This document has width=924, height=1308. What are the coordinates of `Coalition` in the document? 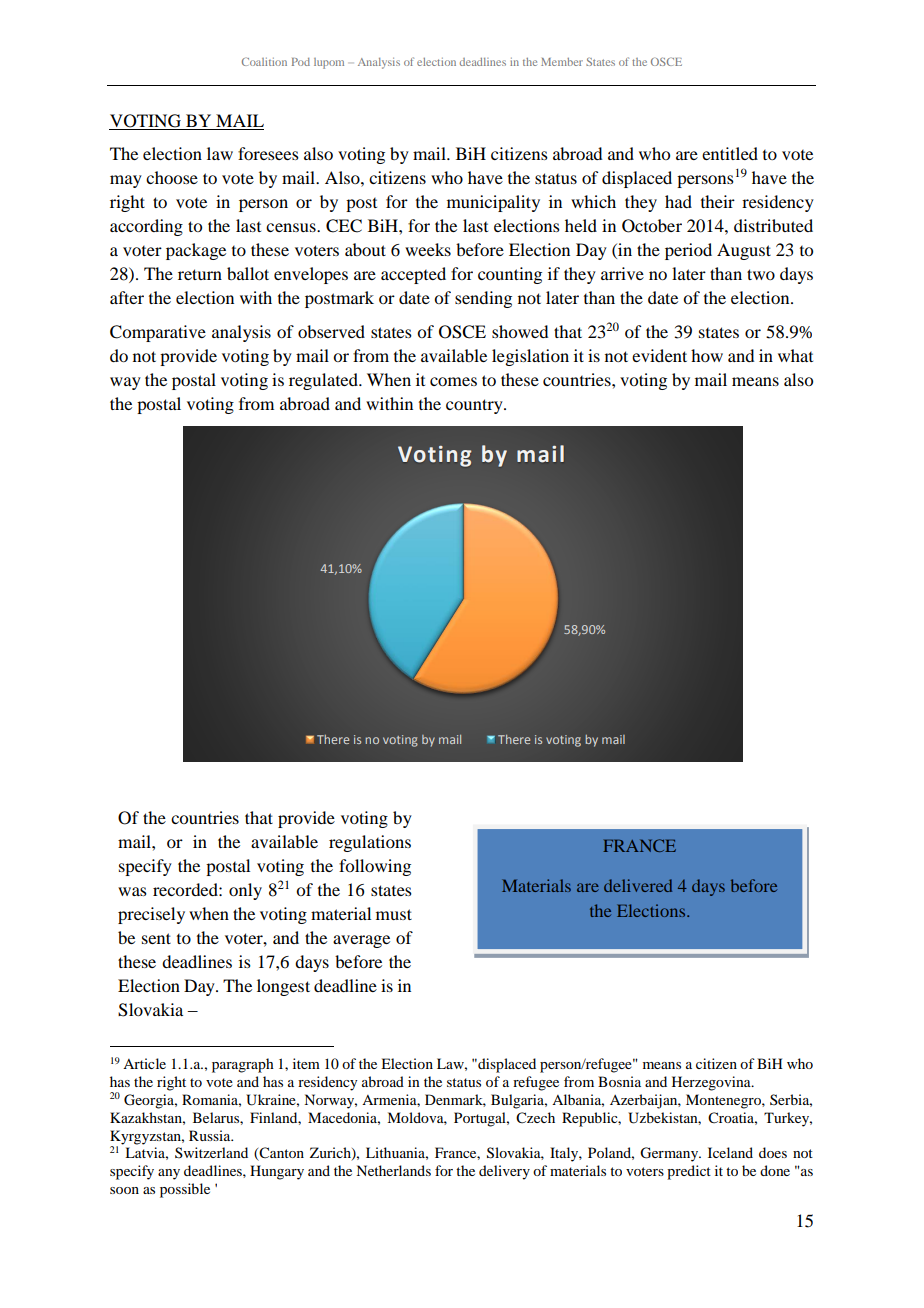 It's located at (264, 61).
